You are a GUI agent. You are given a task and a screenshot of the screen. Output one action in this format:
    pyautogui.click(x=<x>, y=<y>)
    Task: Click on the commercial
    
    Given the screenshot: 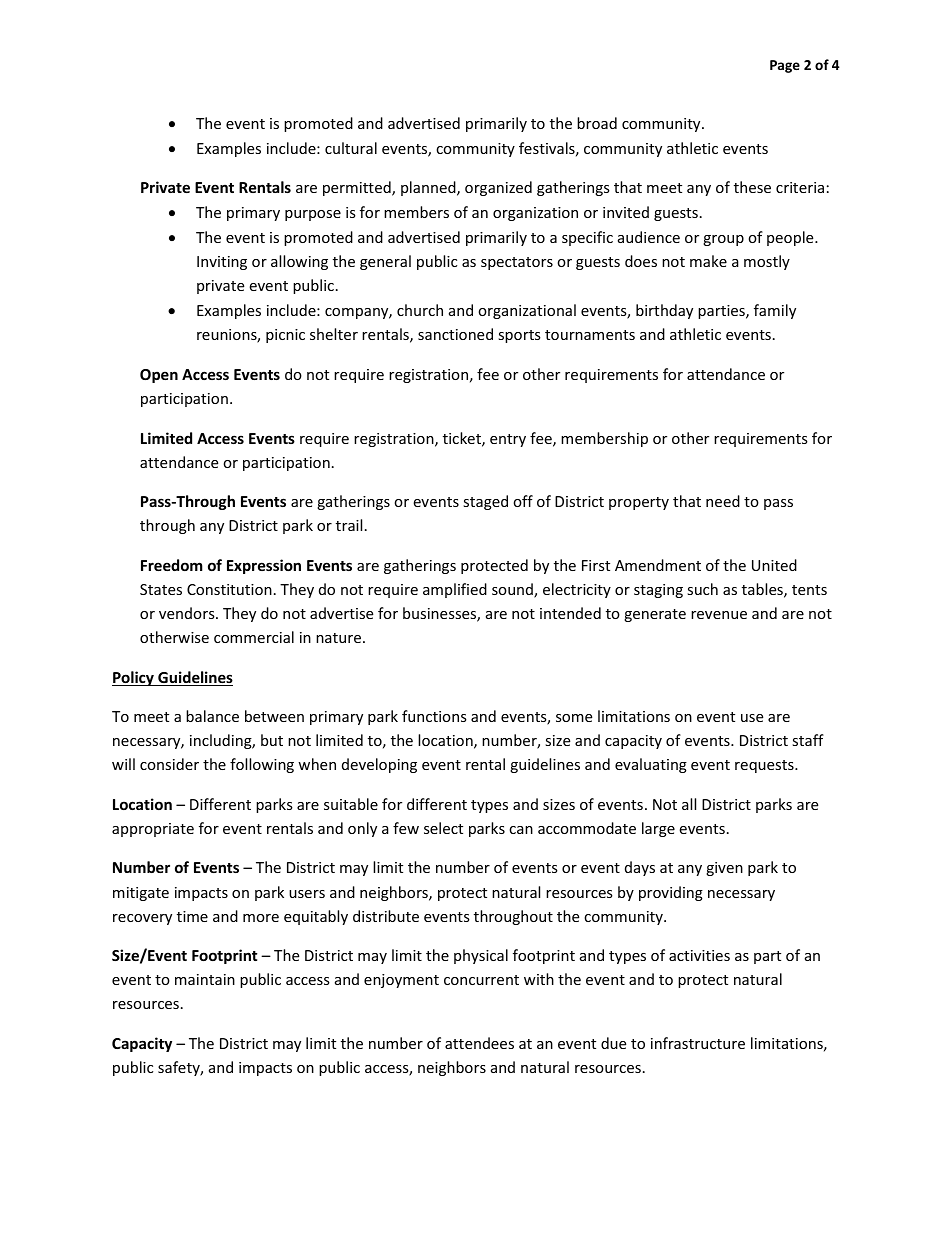 What is the action you would take?
    pyautogui.click(x=254, y=637)
